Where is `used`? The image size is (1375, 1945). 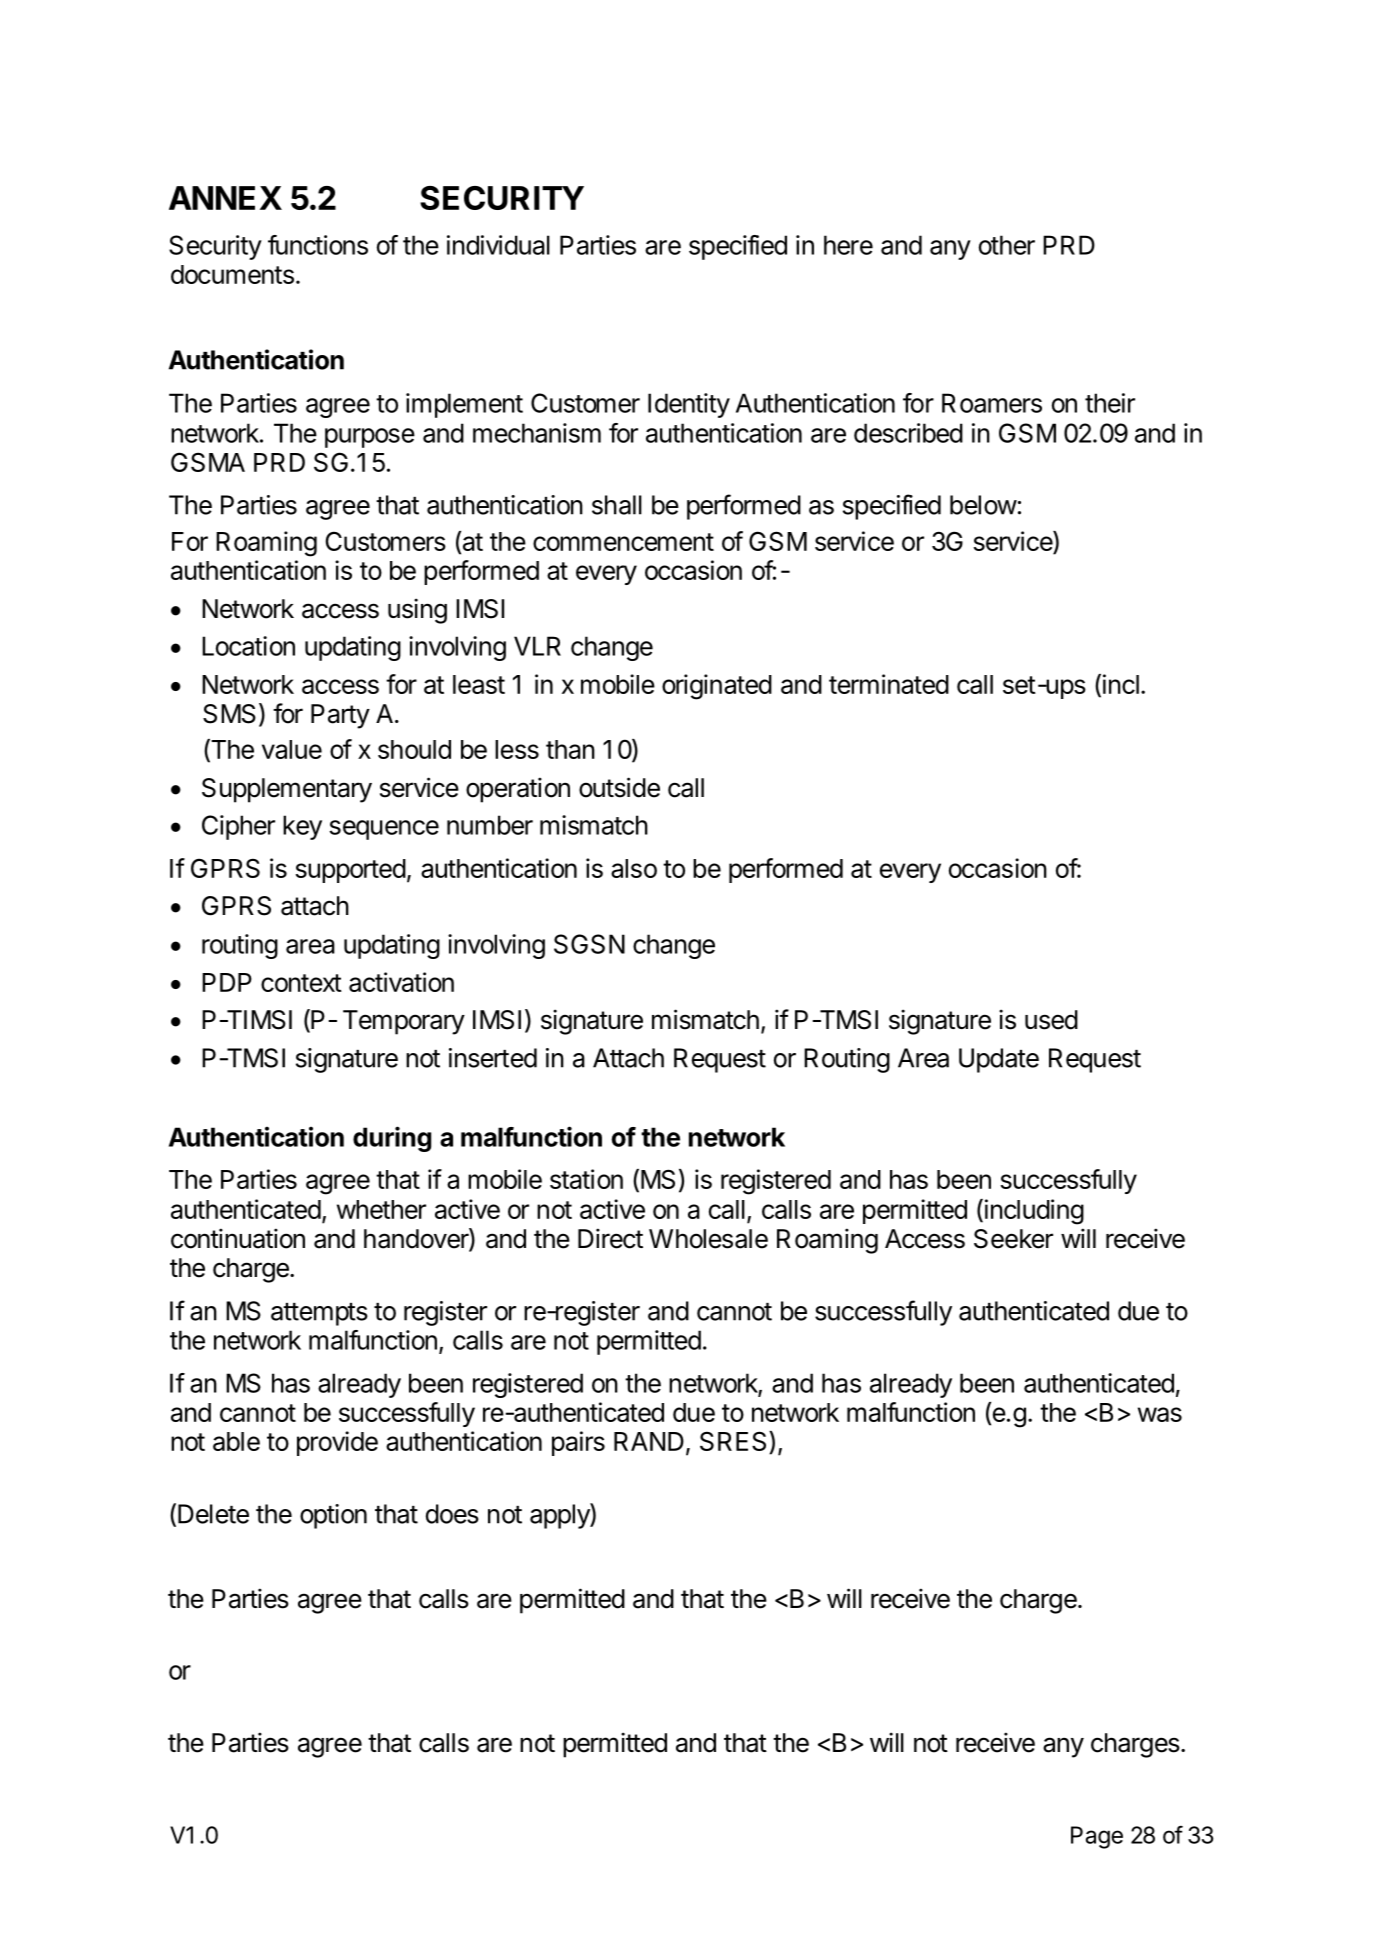
used is located at coordinates (1051, 1020).
